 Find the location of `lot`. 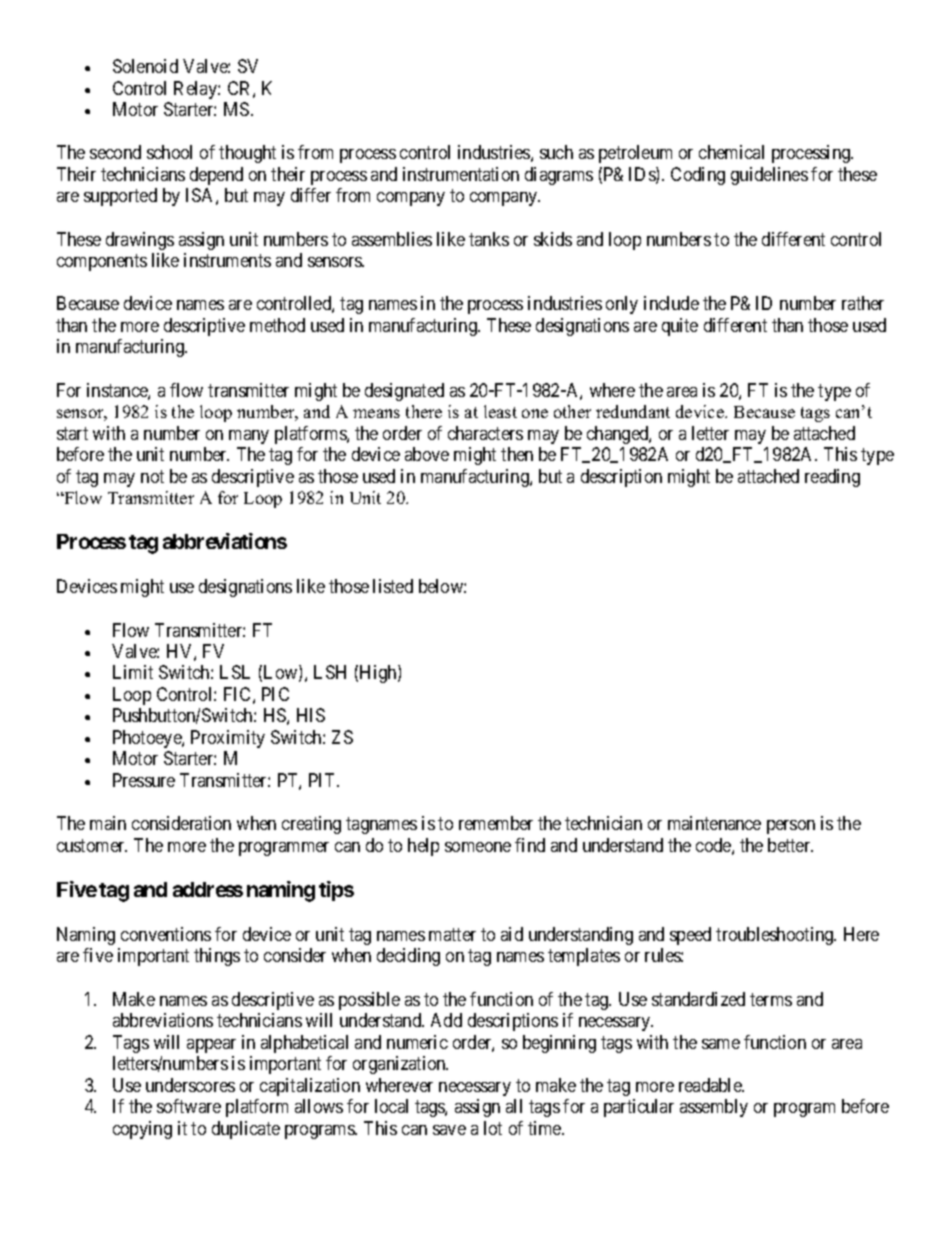

lot is located at coordinates (493, 1128).
